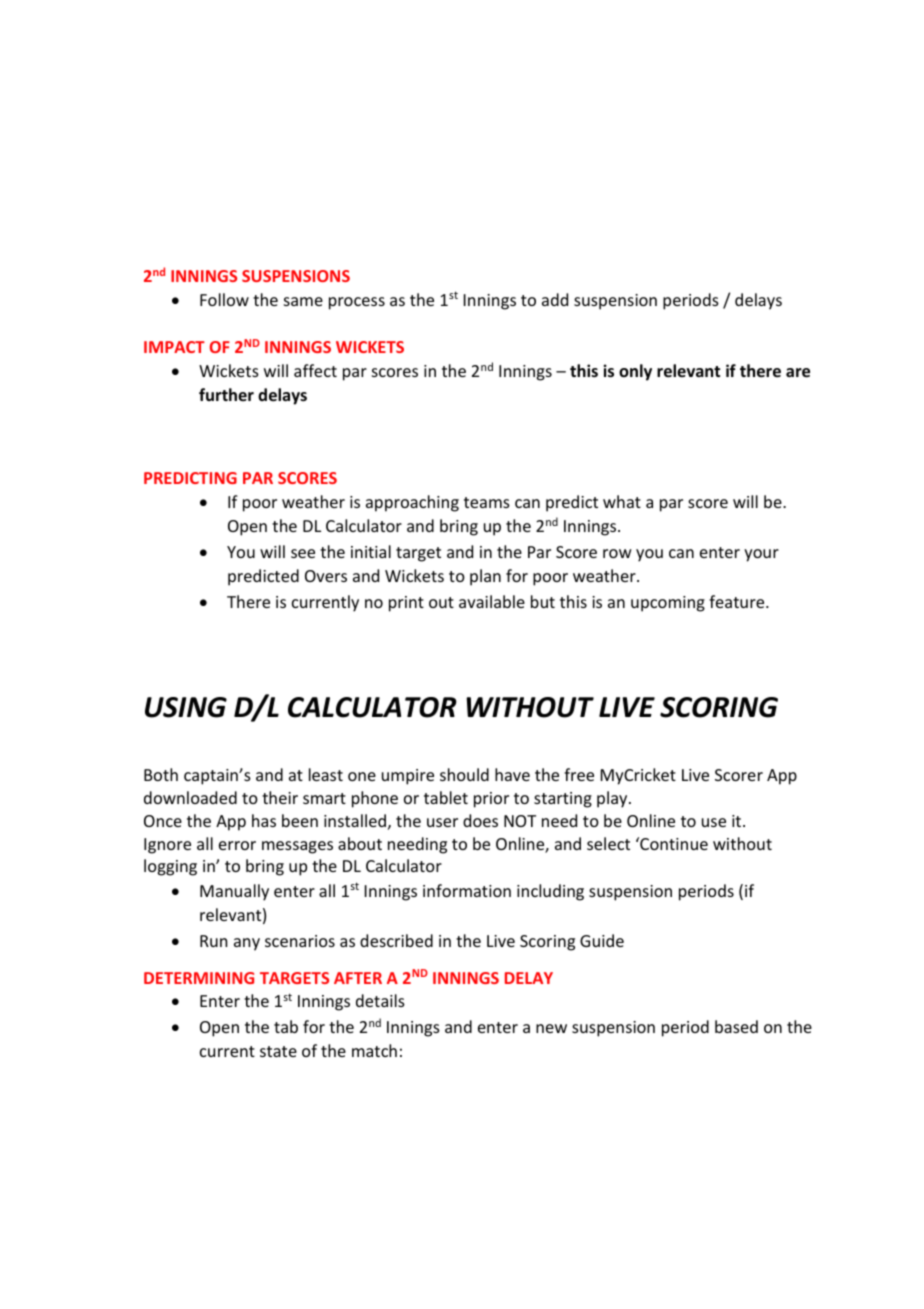 The width and height of the screenshot is (924, 1309). What do you see at coordinates (798, 373) in the screenshot?
I see `are` at bounding box center [798, 373].
